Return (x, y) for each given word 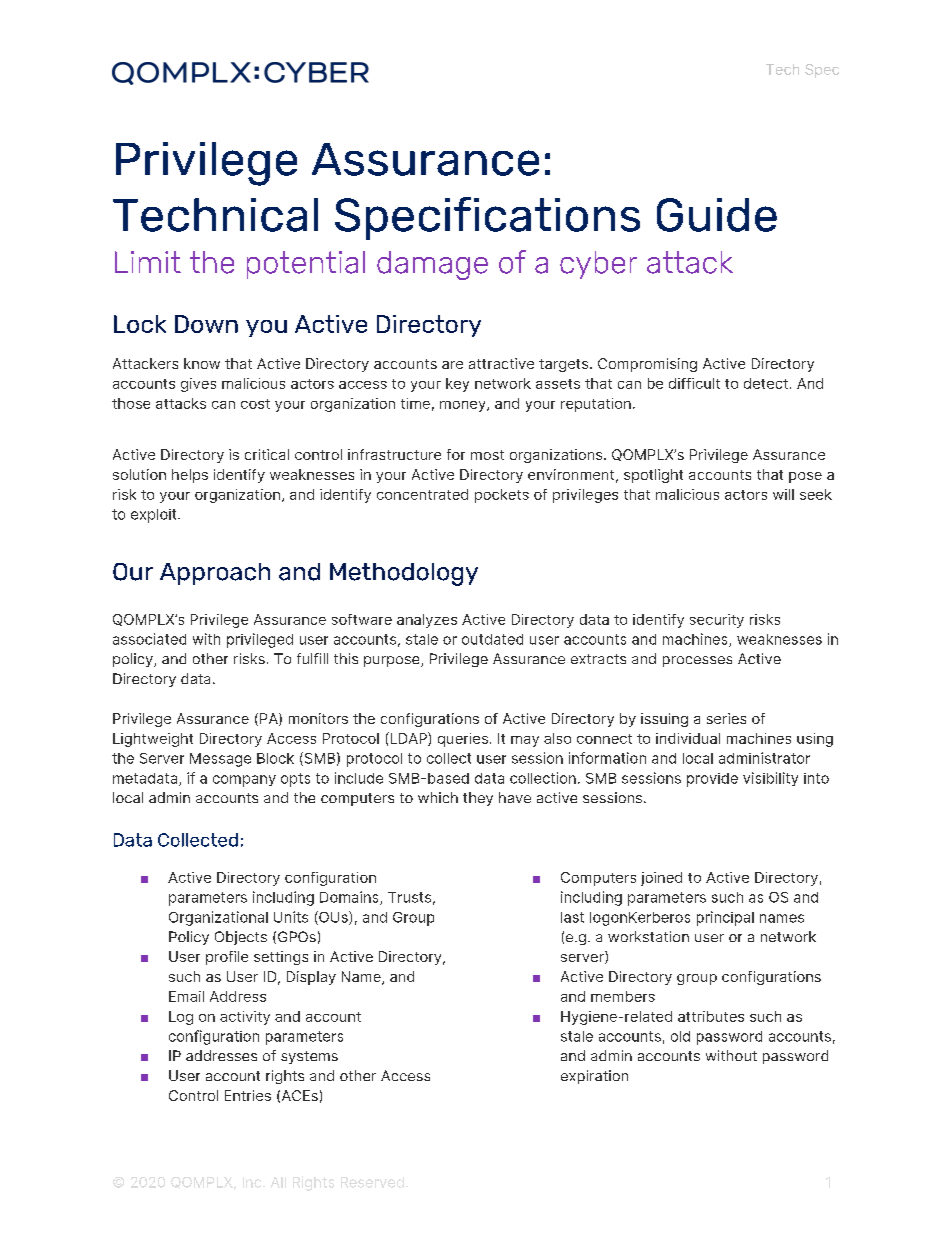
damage (432, 265)
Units (291, 917)
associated (149, 639)
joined (661, 879)
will (783, 494)
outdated (492, 639)
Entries (248, 1095)
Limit (148, 262)
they (478, 799)
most (487, 455)
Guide (717, 215)
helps (190, 476)
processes (697, 661)
